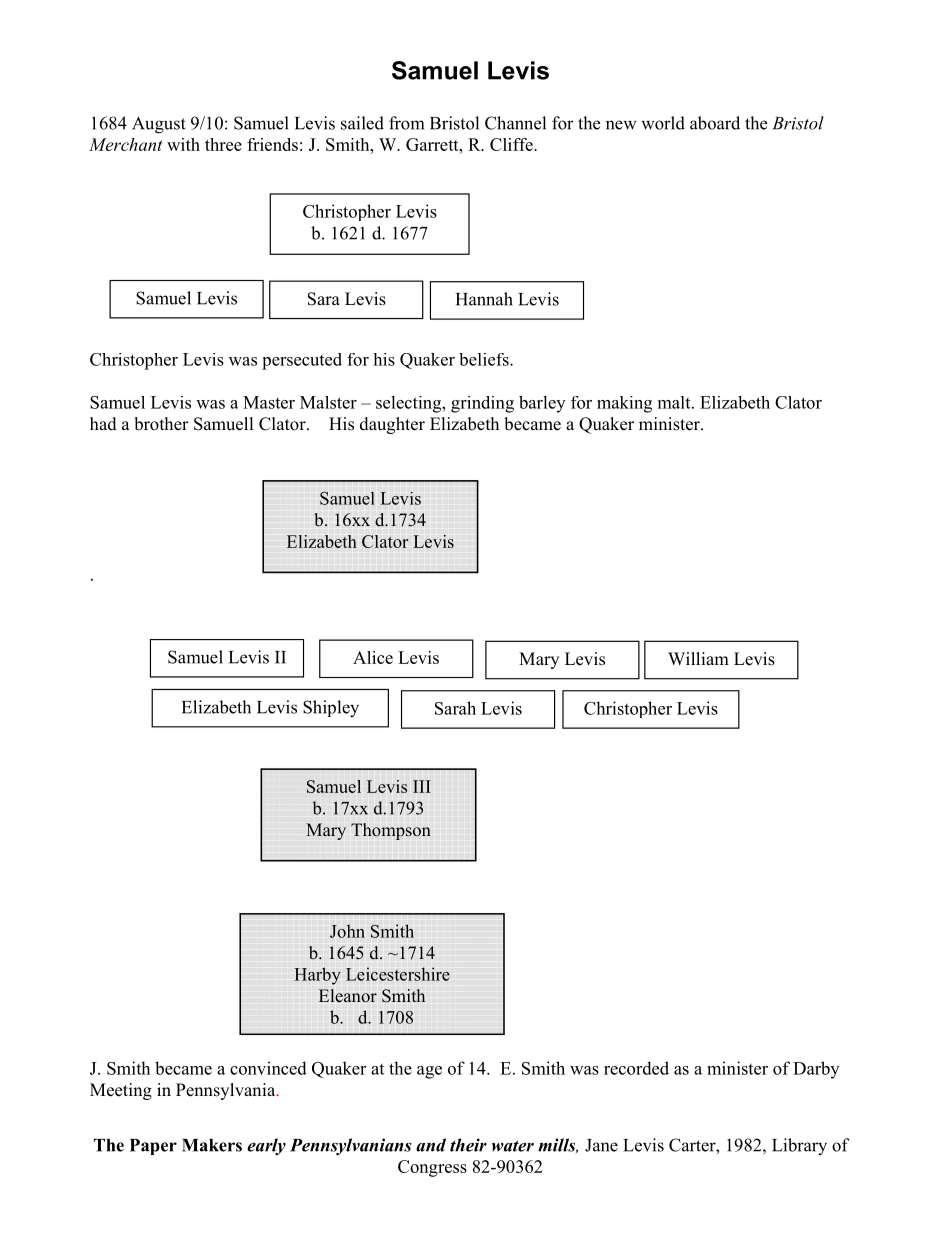  I want to click on Alice, so click(373, 657).
